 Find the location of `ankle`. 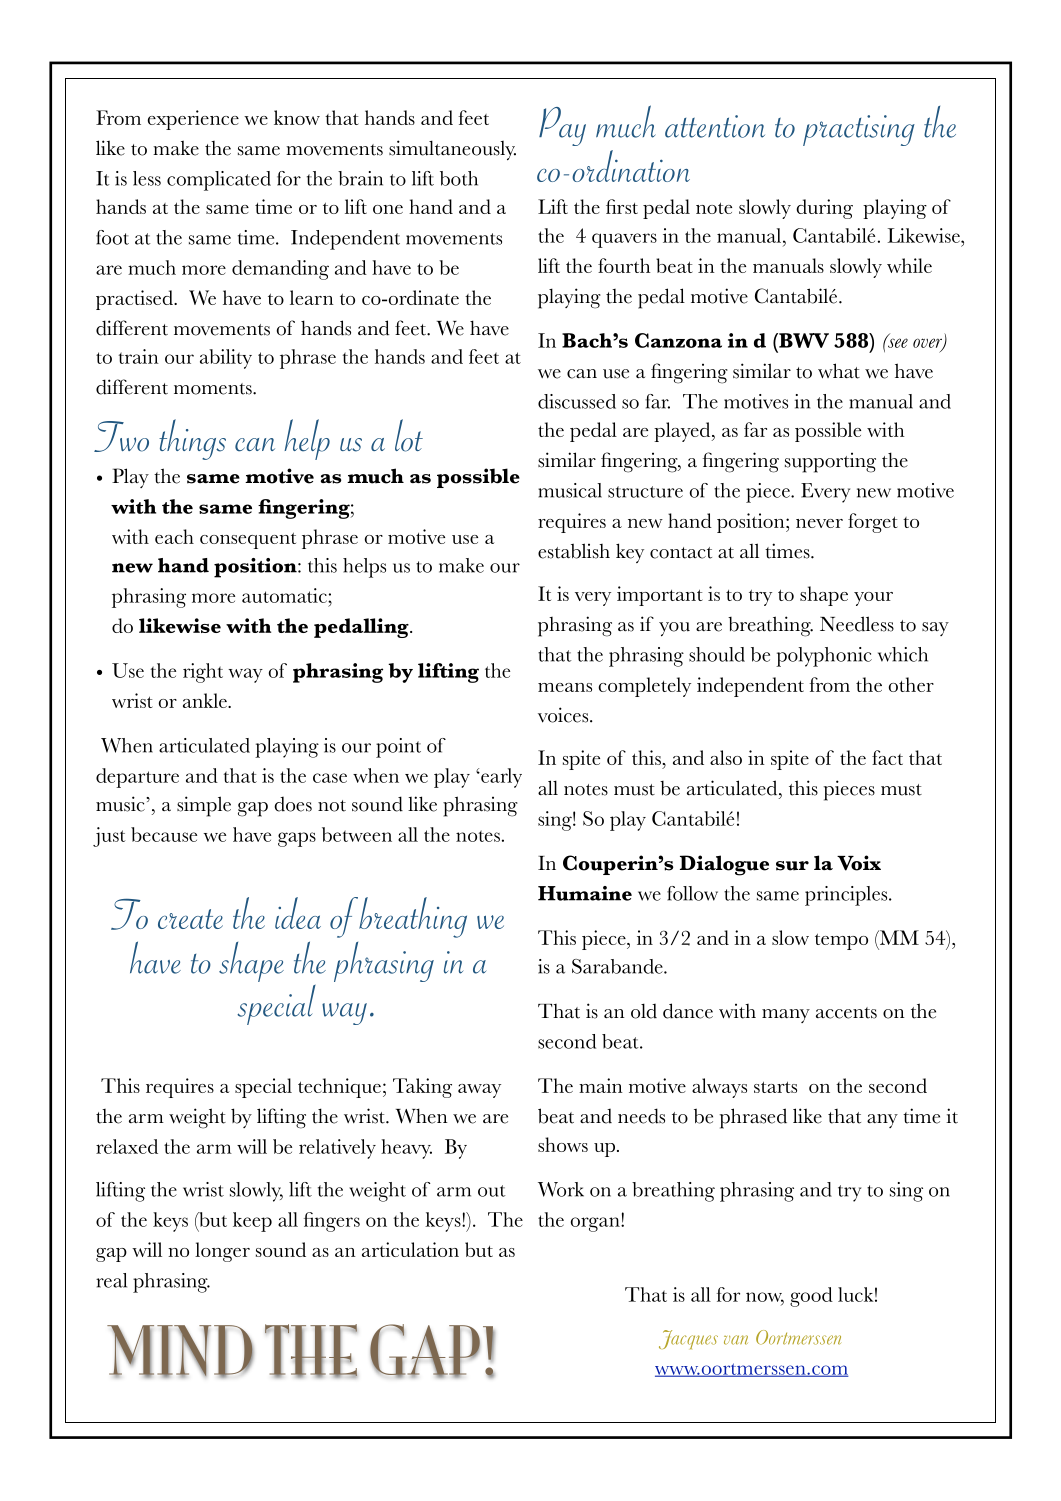

ankle is located at coordinates (206, 700).
